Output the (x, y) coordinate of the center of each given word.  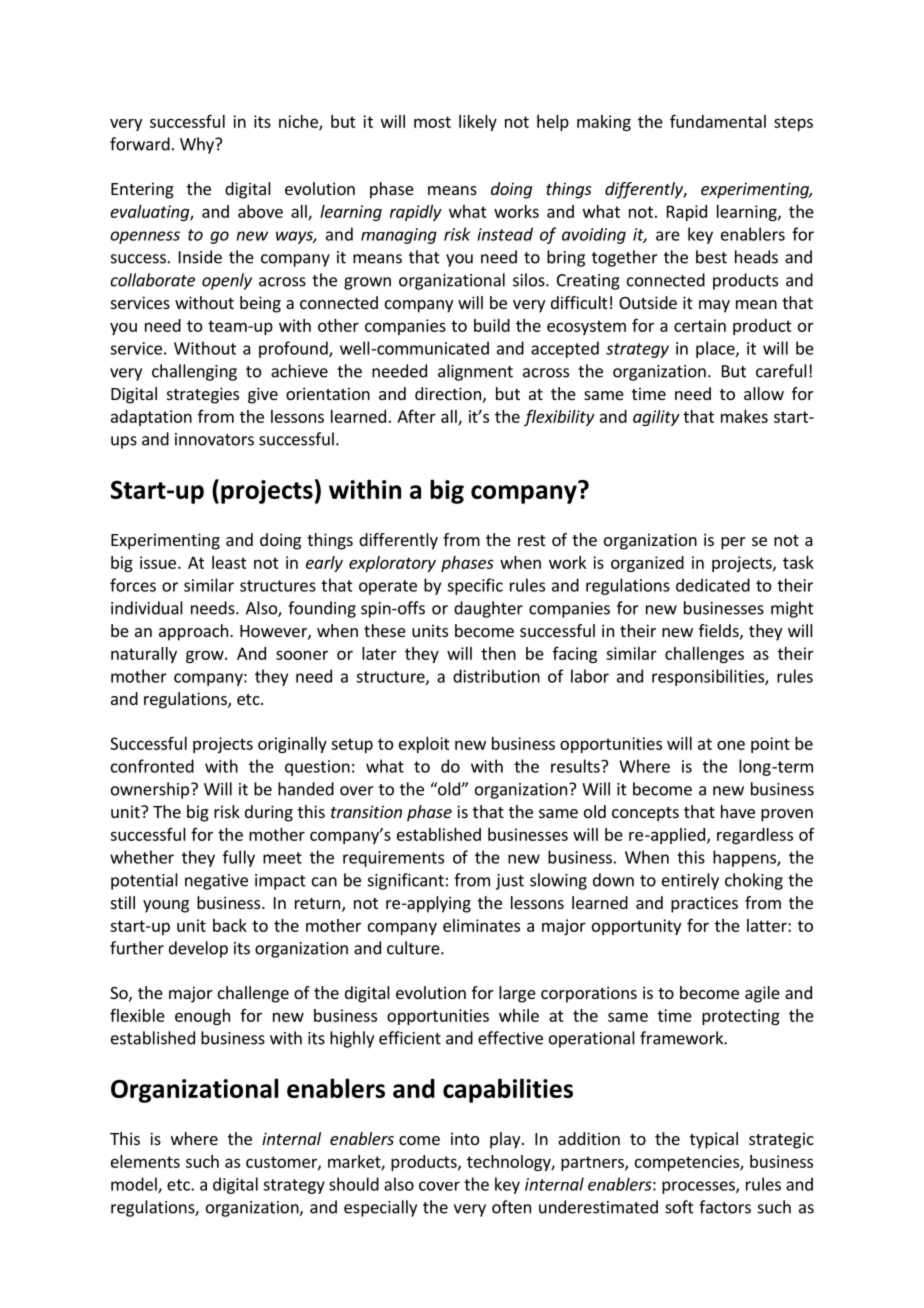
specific (475, 586)
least (229, 562)
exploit (424, 745)
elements (145, 1161)
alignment (475, 372)
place (716, 349)
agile (762, 994)
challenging (194, 372)
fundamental (718, 121)
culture (414, 948)
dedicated (713, 585)
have (738, 811)
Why (198, 145)
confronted (152, 766)
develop (198, 949)
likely (478, 123)
